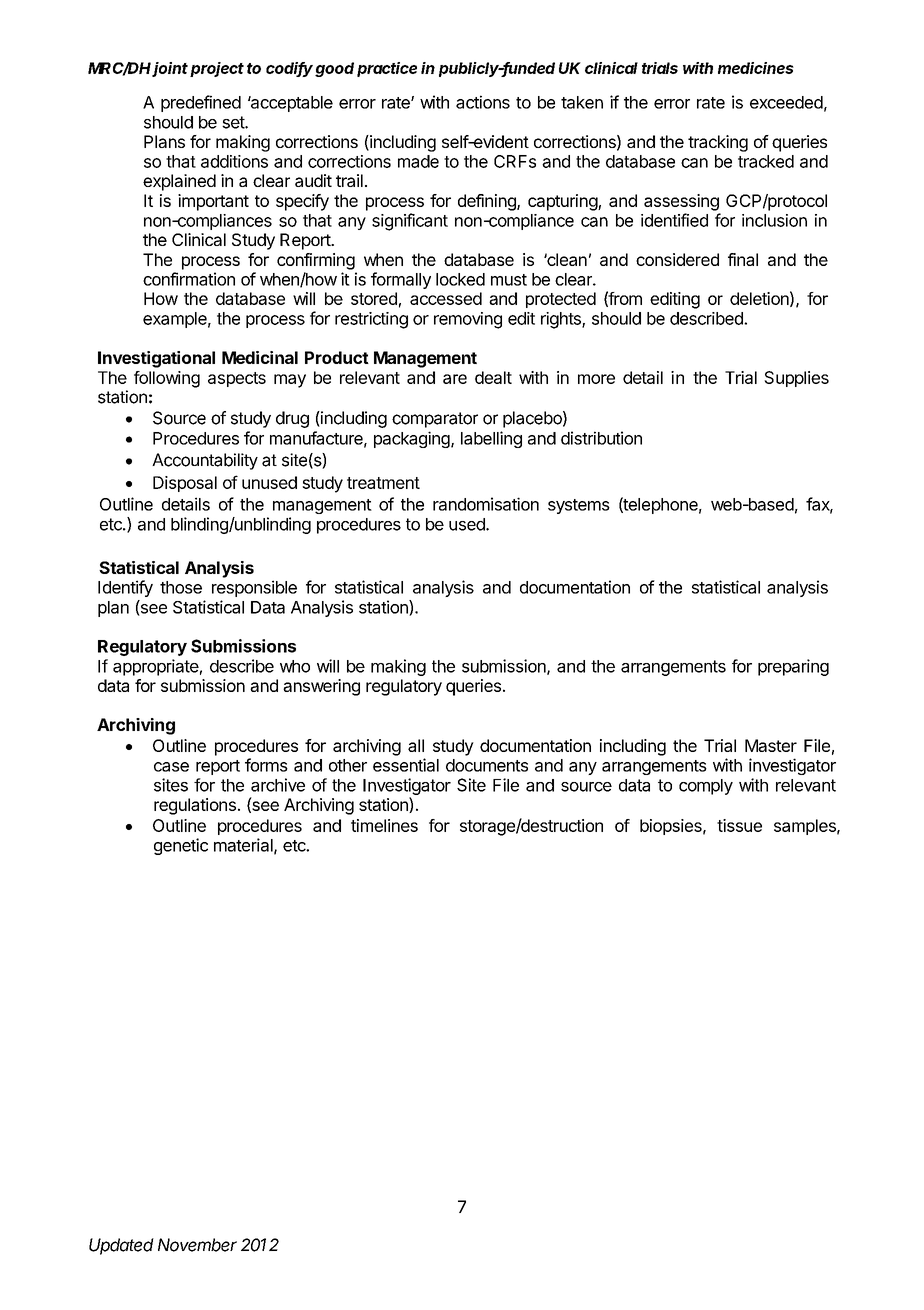  What do you see at coordinates (171, 767) in the page?
I see `case` at bounding box center [171, 767].
